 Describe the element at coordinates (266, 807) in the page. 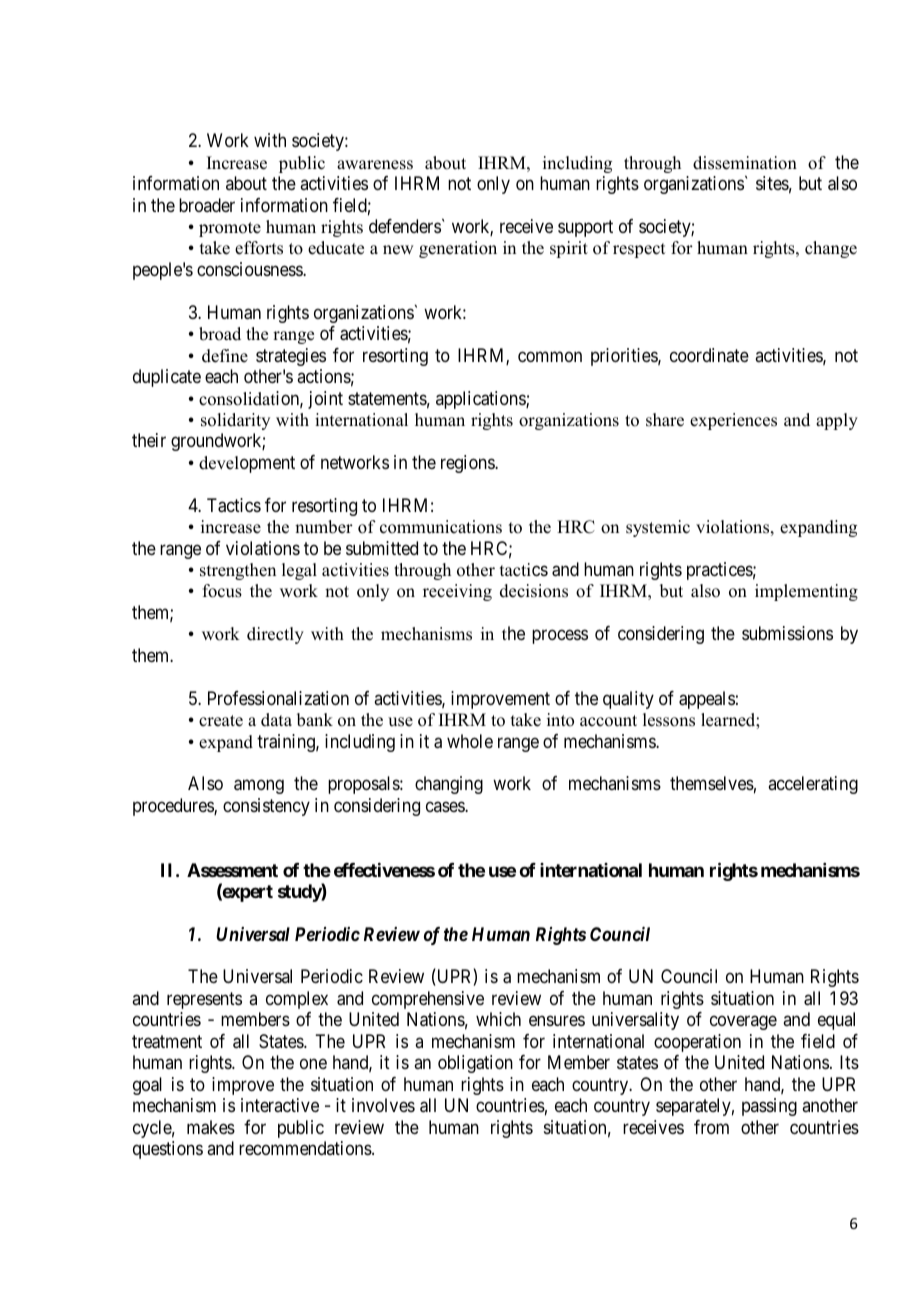

I see `consistency` at that location.
